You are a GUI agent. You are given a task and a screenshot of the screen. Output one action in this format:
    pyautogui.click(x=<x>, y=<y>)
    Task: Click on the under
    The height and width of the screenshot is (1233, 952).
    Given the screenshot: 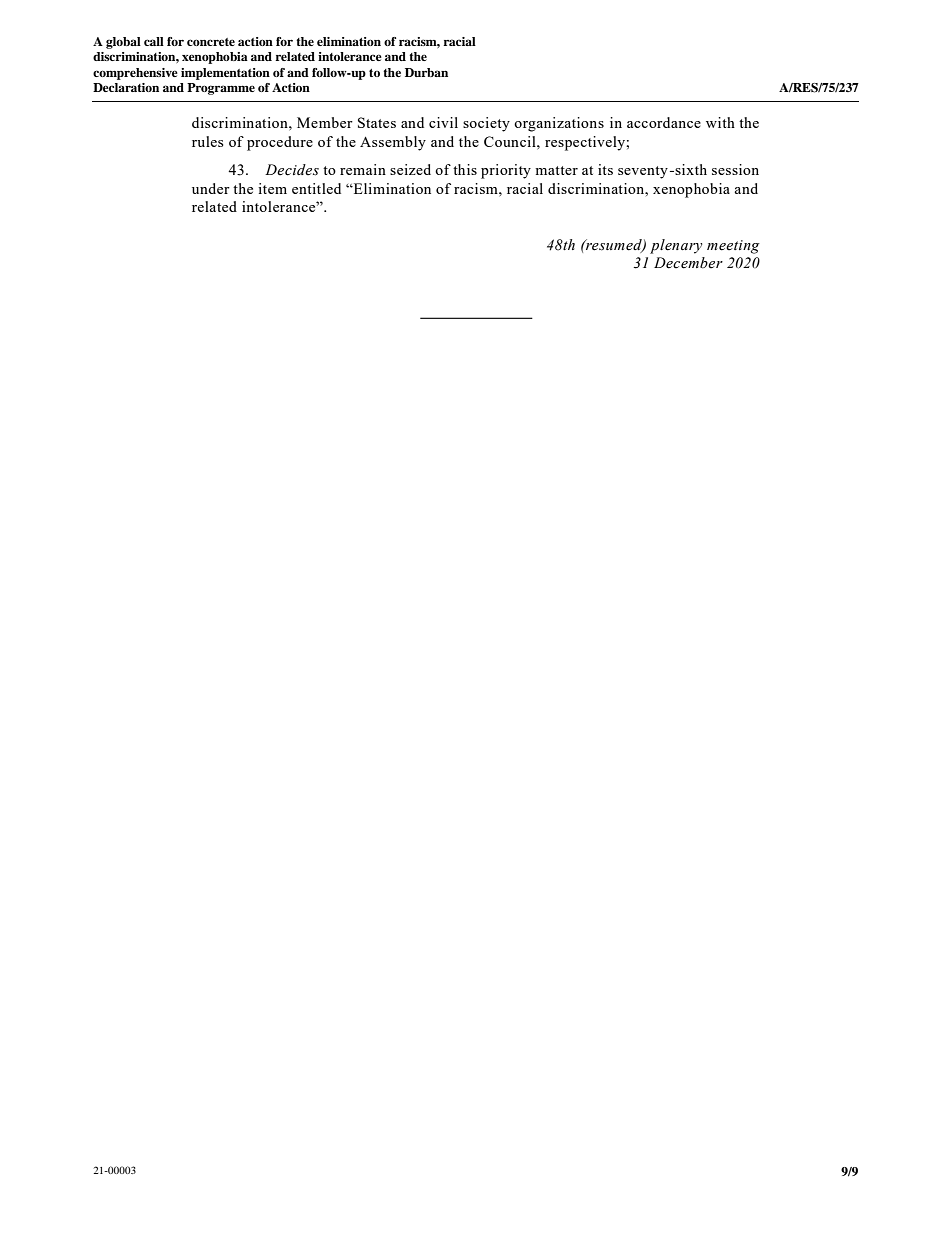 What is the action you would take?
    pyautogui.click(x=211, y=188)
